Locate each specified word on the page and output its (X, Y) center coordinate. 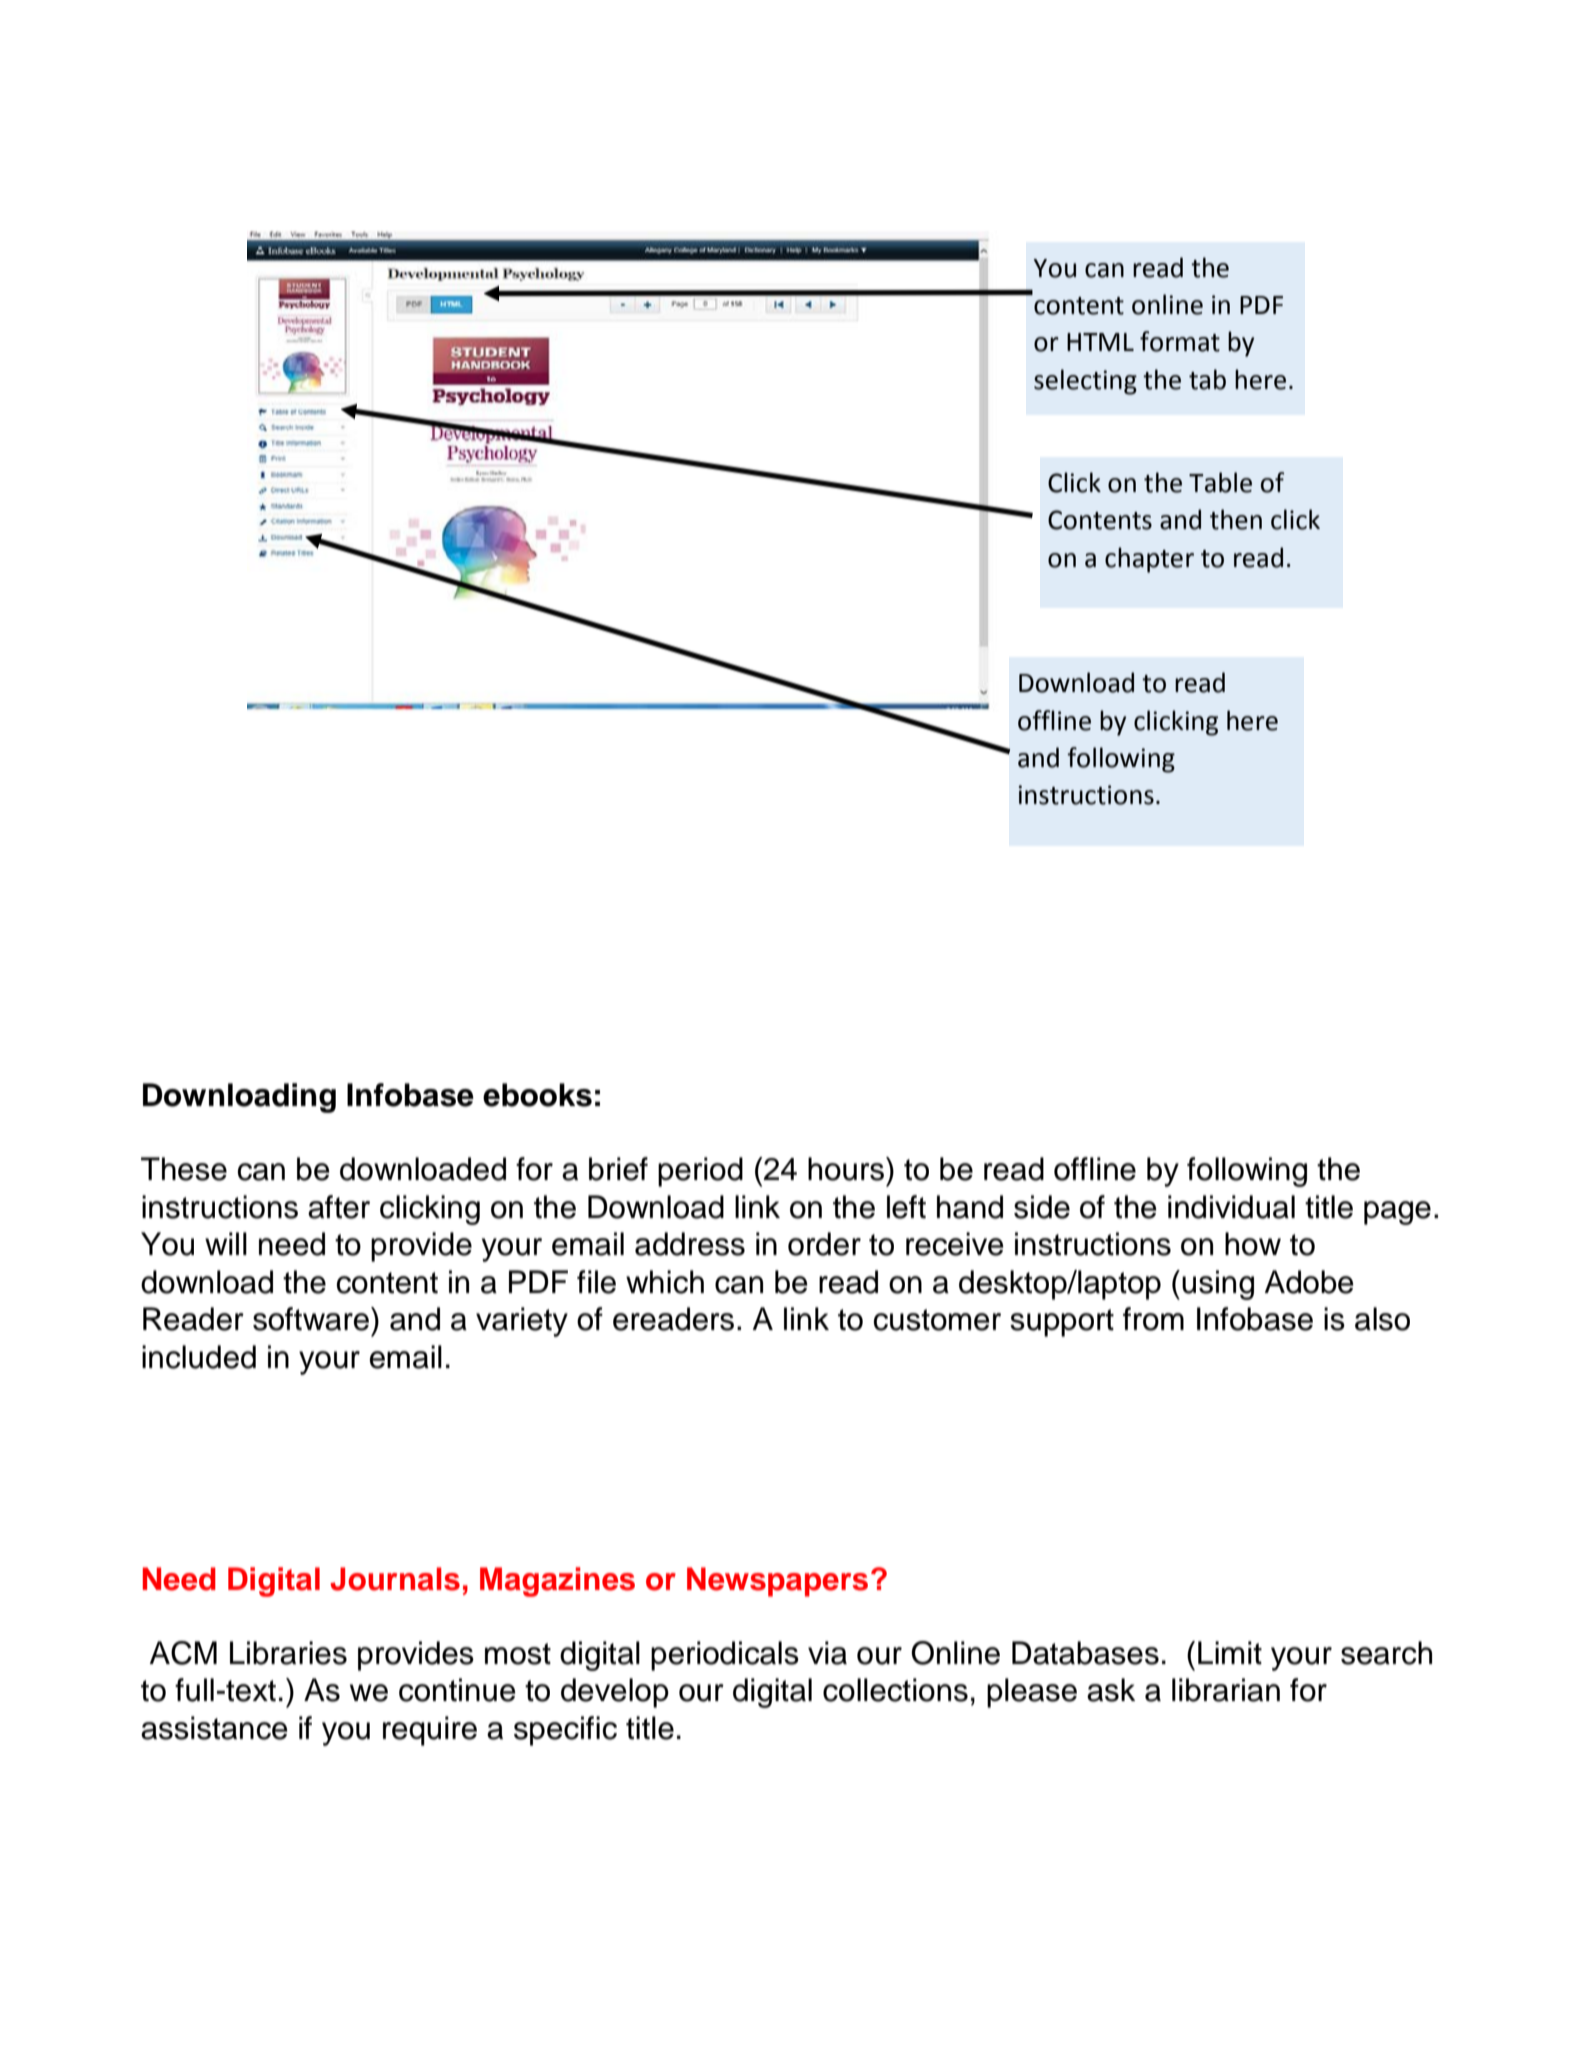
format (1180, 341)
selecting (1085, 382)
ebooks (537, 1095)
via (827, 1653)
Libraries (288, 1653)
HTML (1100, 342)
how (1253, 1244)
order (824, 1244)
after (339, 1207)
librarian (1226, 1690)
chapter (1149, 560)
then (1236, 519)
